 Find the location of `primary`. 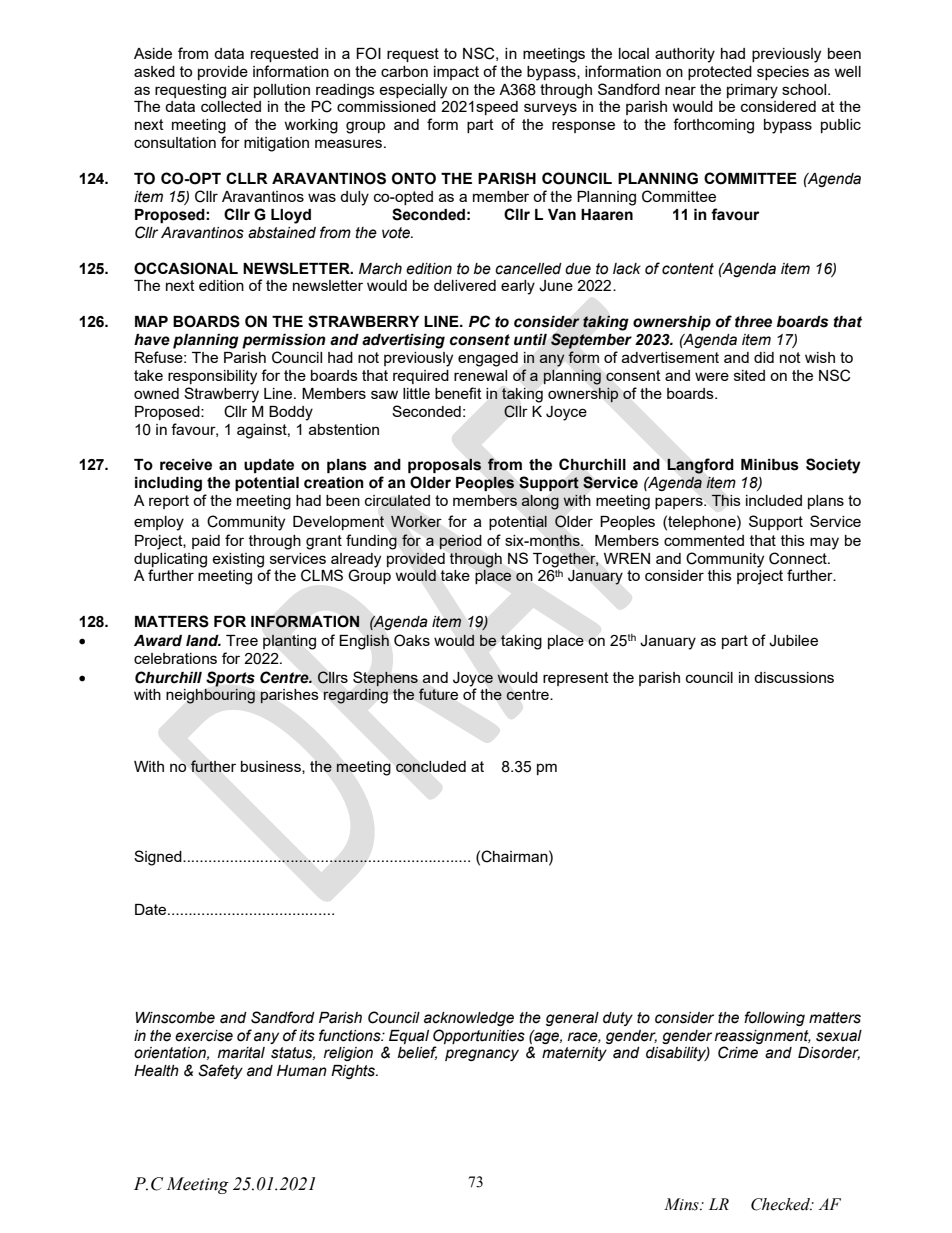

primary is located at coordinates (752, 91).
